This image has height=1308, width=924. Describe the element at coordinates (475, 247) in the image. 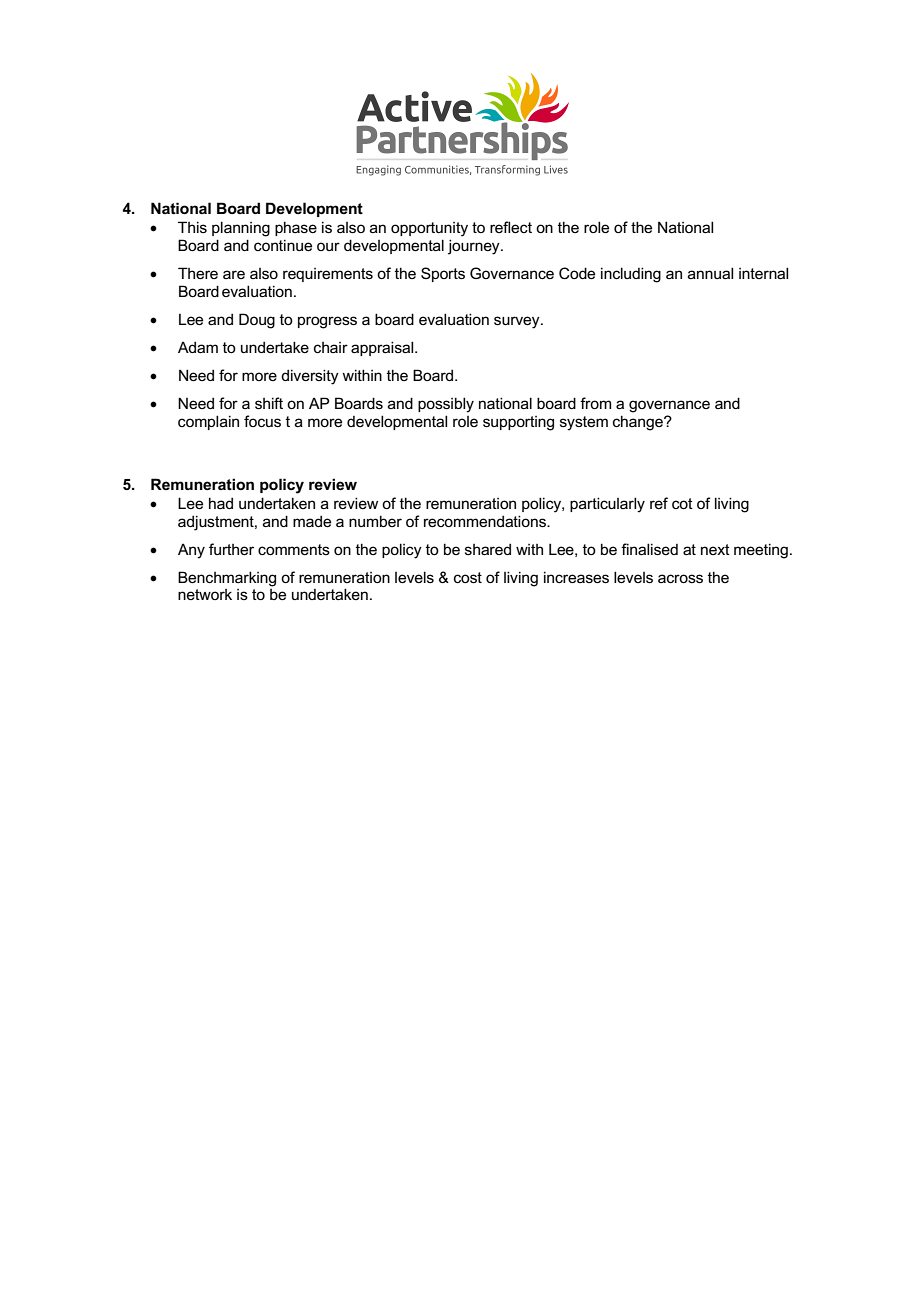

I see `journey` at that location.
